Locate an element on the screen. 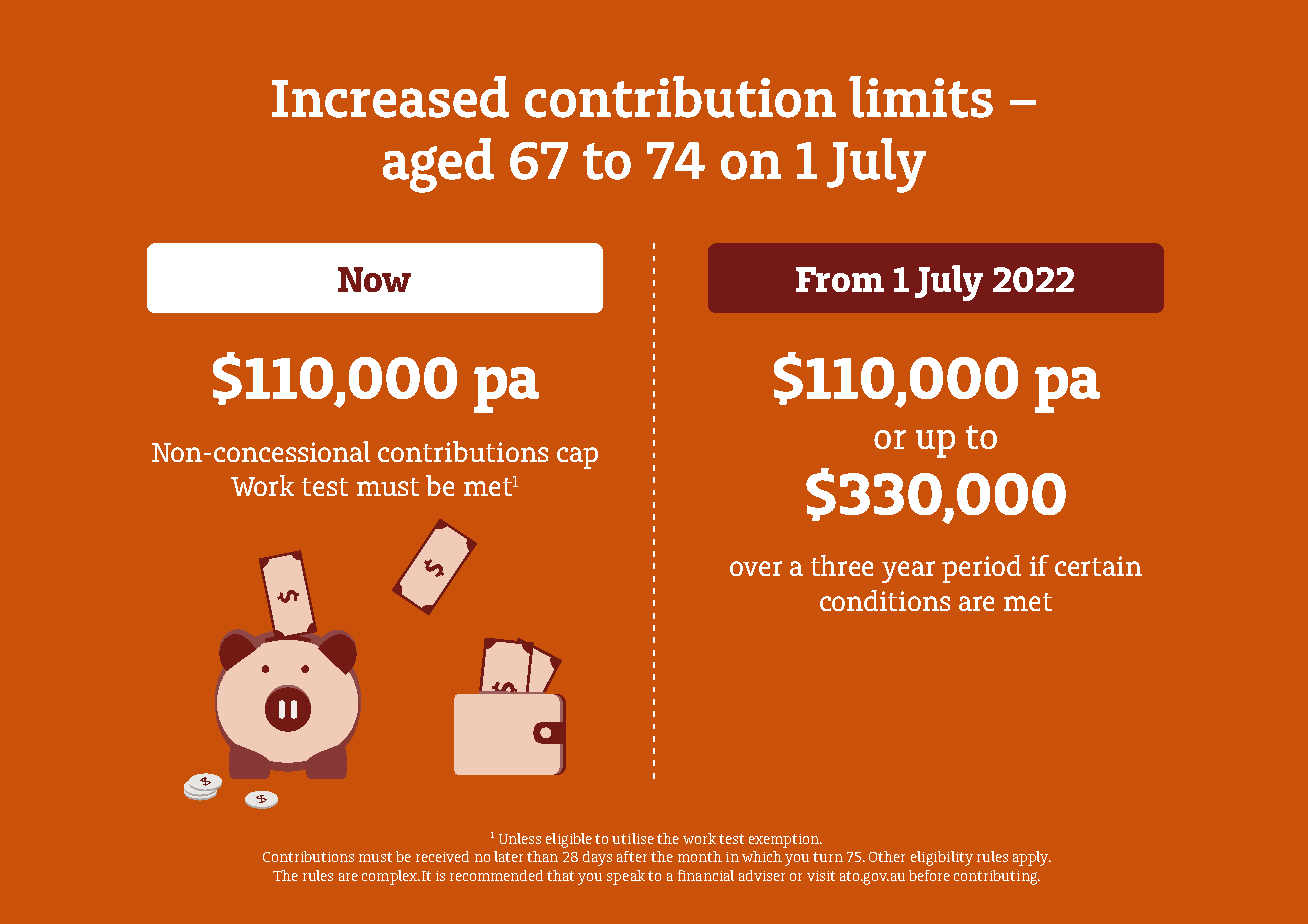  aged is located at coordinates (438, 165).
